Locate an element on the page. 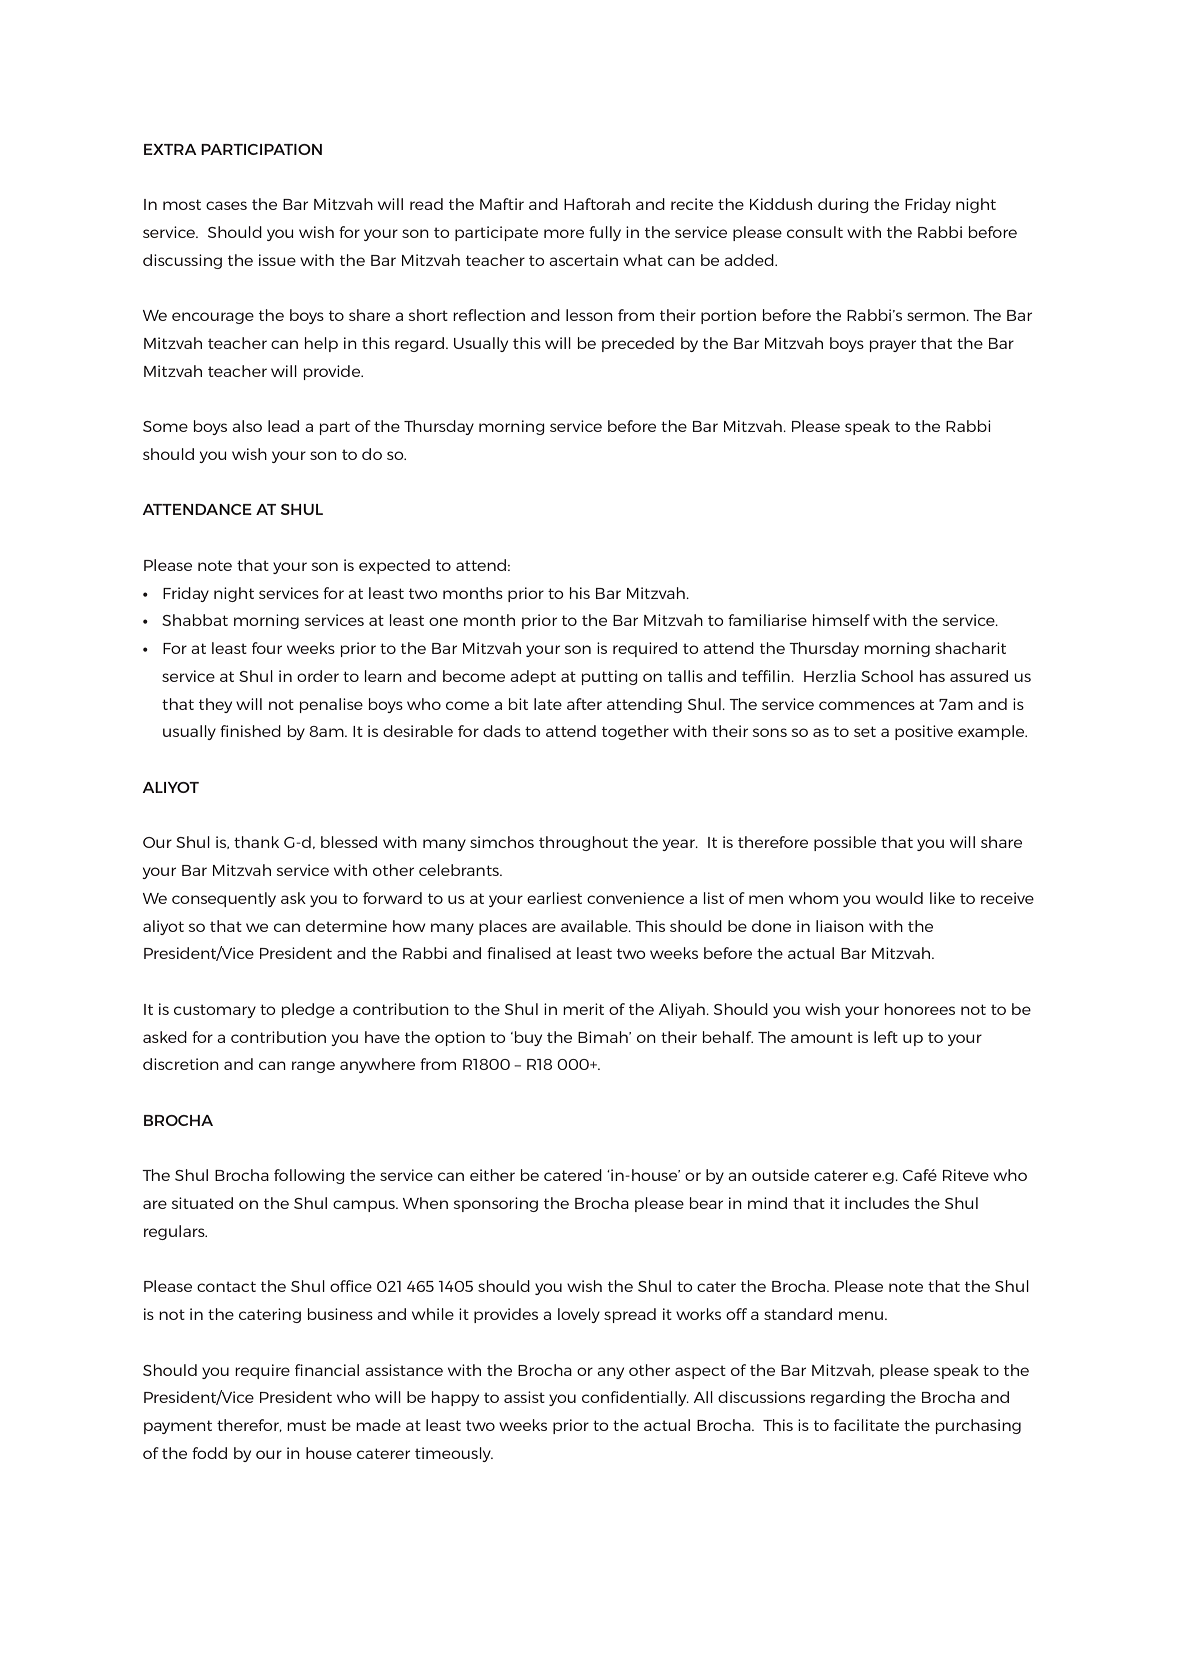 The width and height of the document is (1180, 1669). must is located at coordinates (306, 1425).
